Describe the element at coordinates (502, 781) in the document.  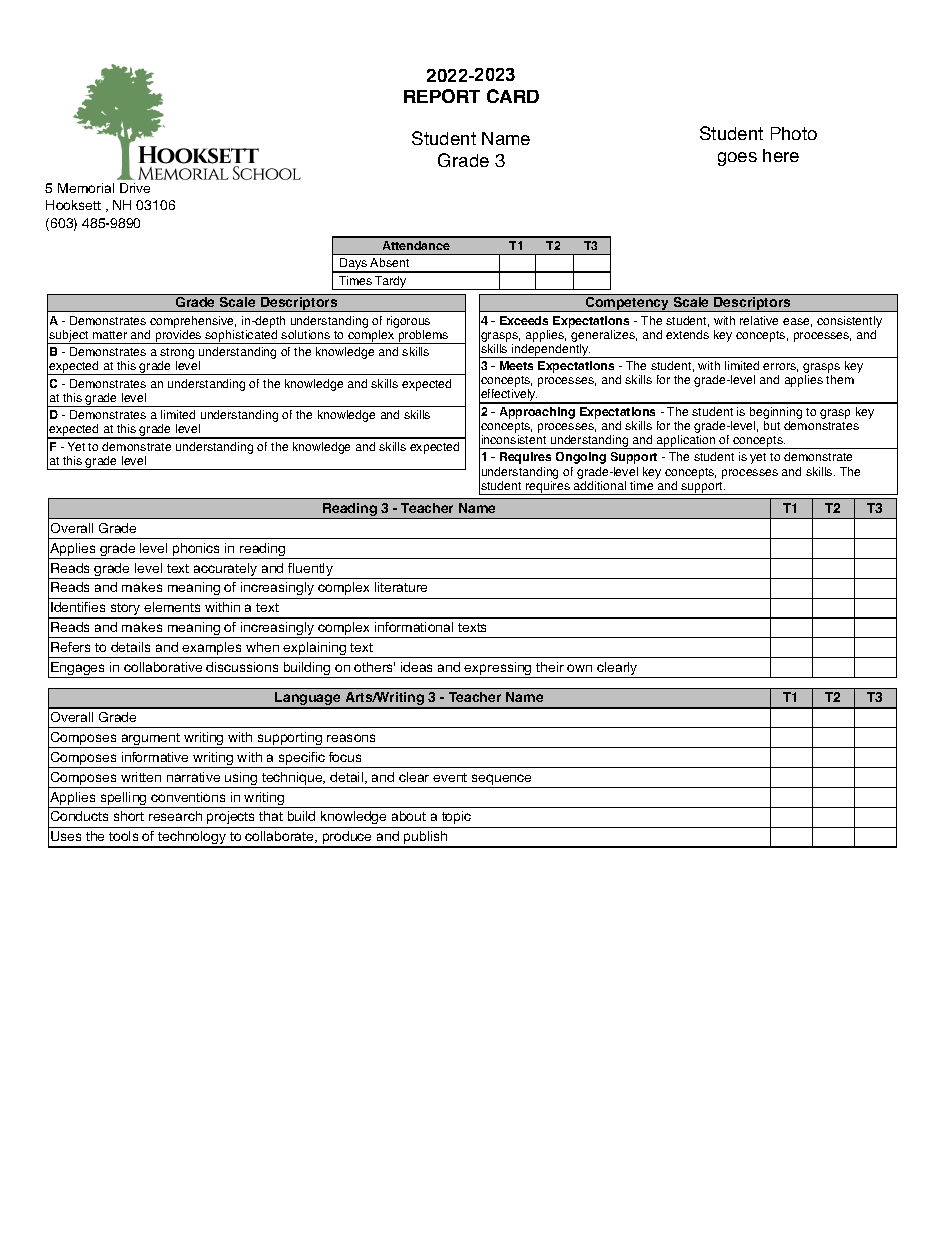
I see `sequence` at that location.
